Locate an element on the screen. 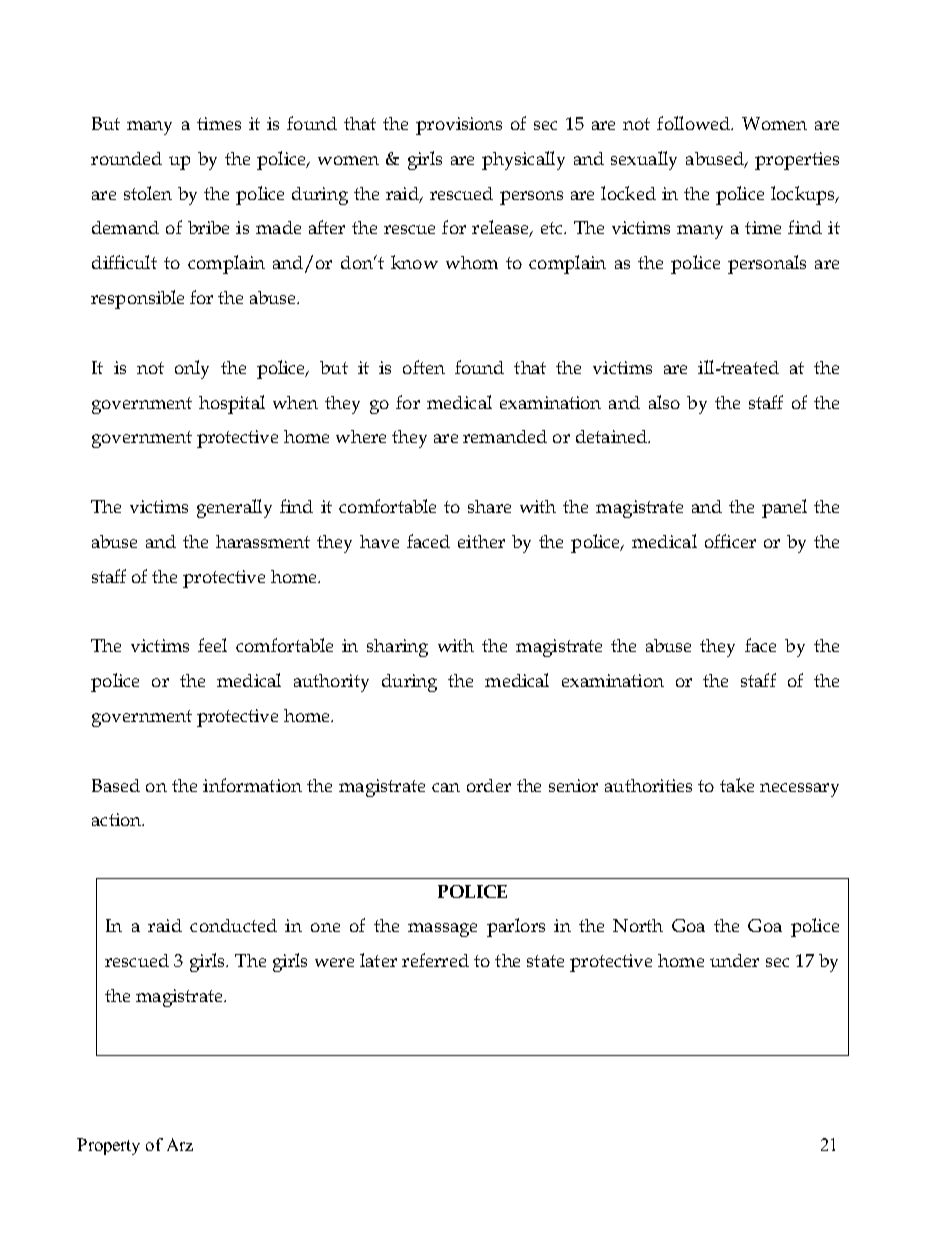  officer is located at coordinates (730, 541).
